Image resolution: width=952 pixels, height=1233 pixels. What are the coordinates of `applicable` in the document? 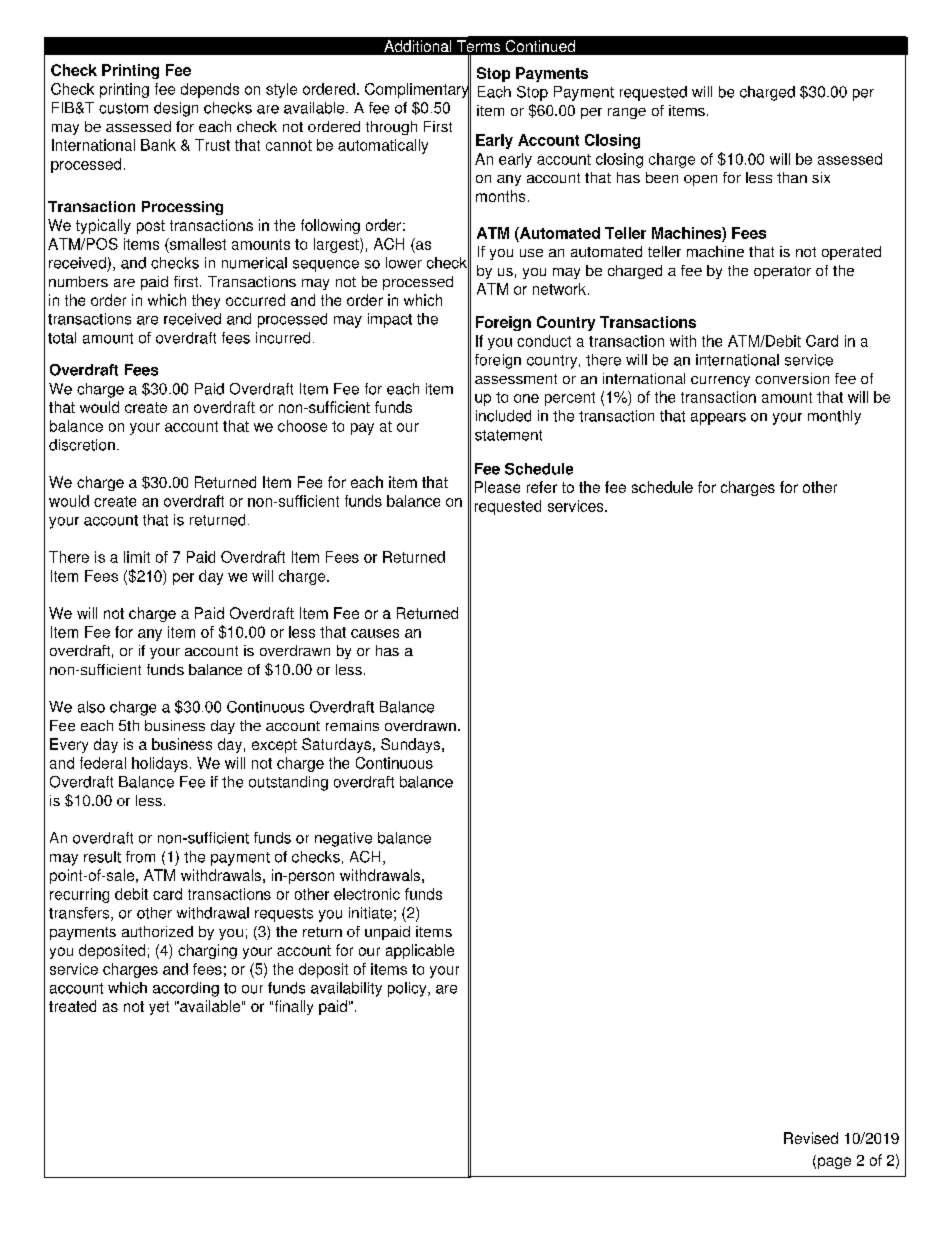 It's located at (420, 951).
